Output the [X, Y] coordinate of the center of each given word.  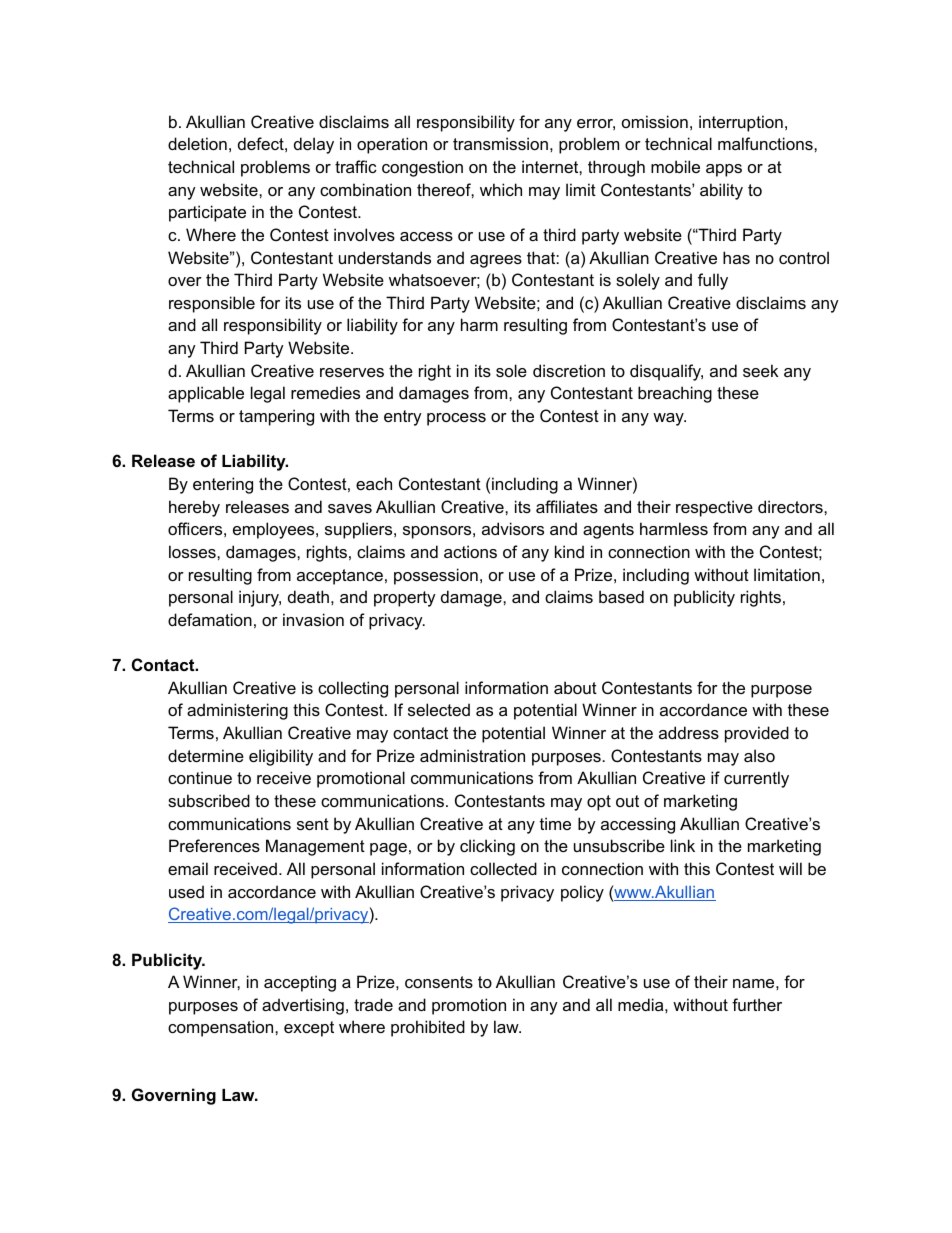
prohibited [428, 1028]
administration [472, 755]
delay [314, 145]
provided [757, 734]
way [669, 419]
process [456, 419]
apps [724, 170]
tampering [276, 417]
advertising [303, 1006]
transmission [500, 143]
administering [237, 711]
